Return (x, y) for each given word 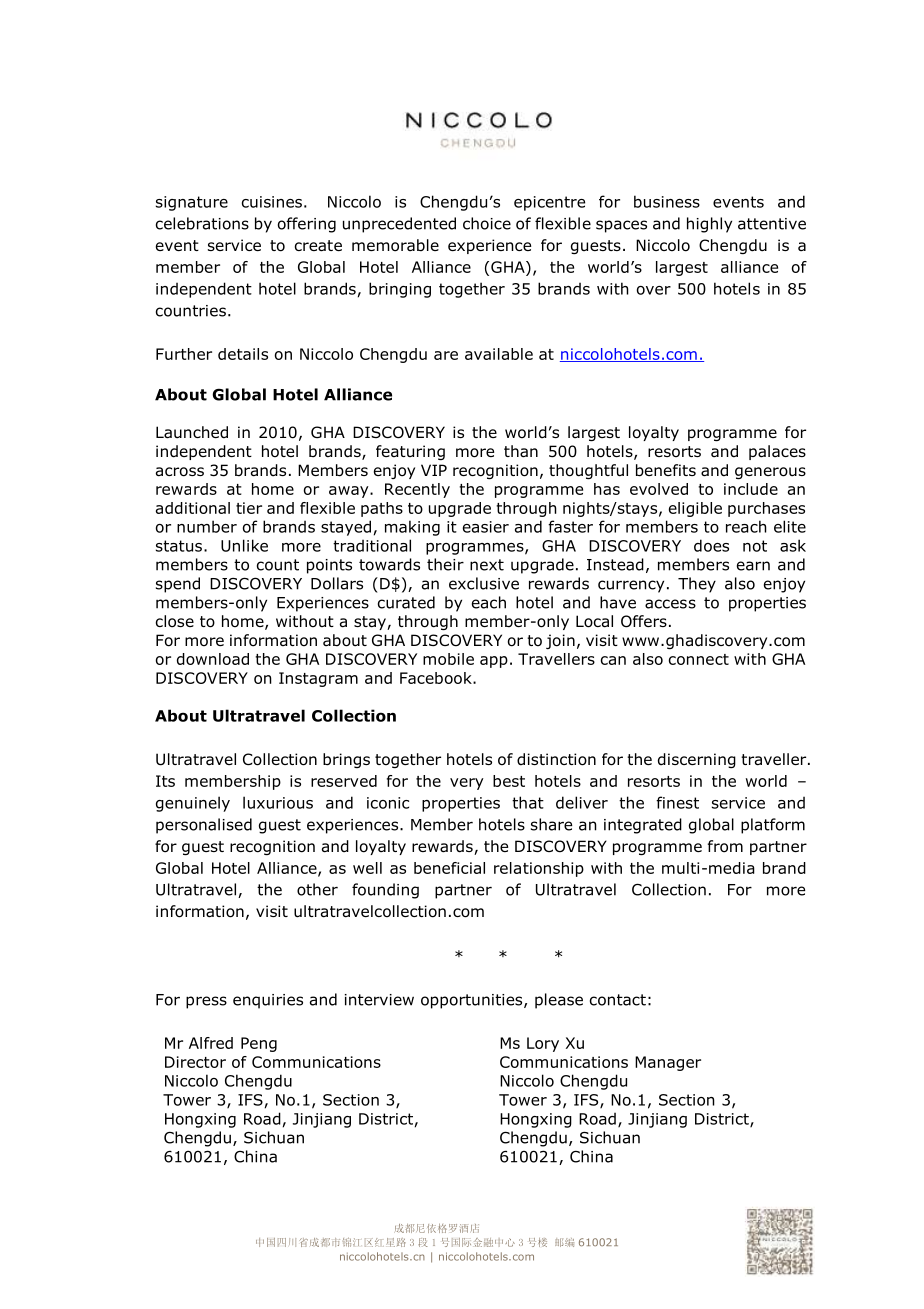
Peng (259, 1044)
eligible (695, 509)
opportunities (473, 1001)
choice (487, 223)
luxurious (278, 802)
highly (709, 225)
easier (486, 527)
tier (249, 508)
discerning (697, 760)
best (509, 781)
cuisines (272, 202)
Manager (668, 1063)
